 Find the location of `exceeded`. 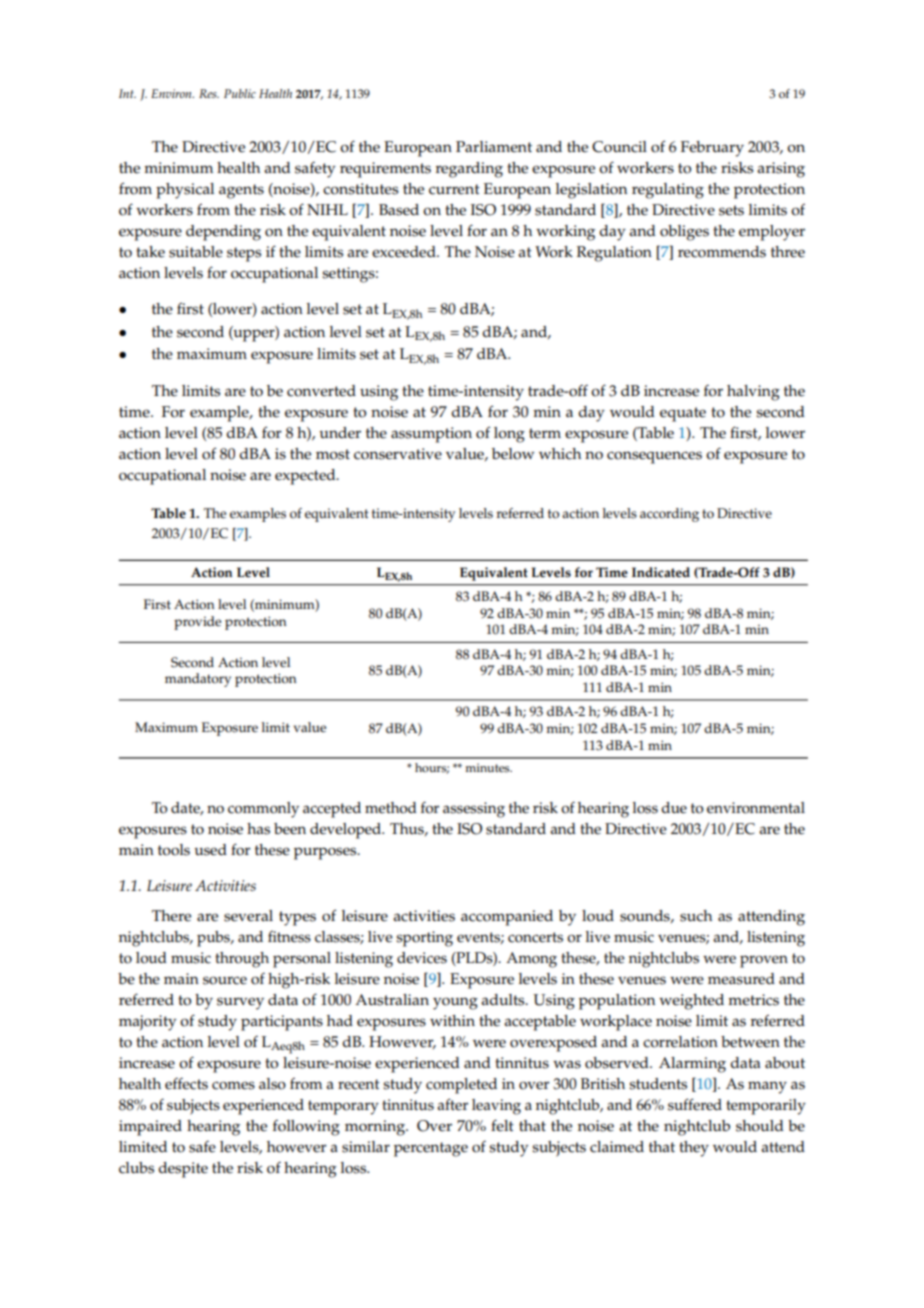

exceeded is located at coordinates (405, 252).
